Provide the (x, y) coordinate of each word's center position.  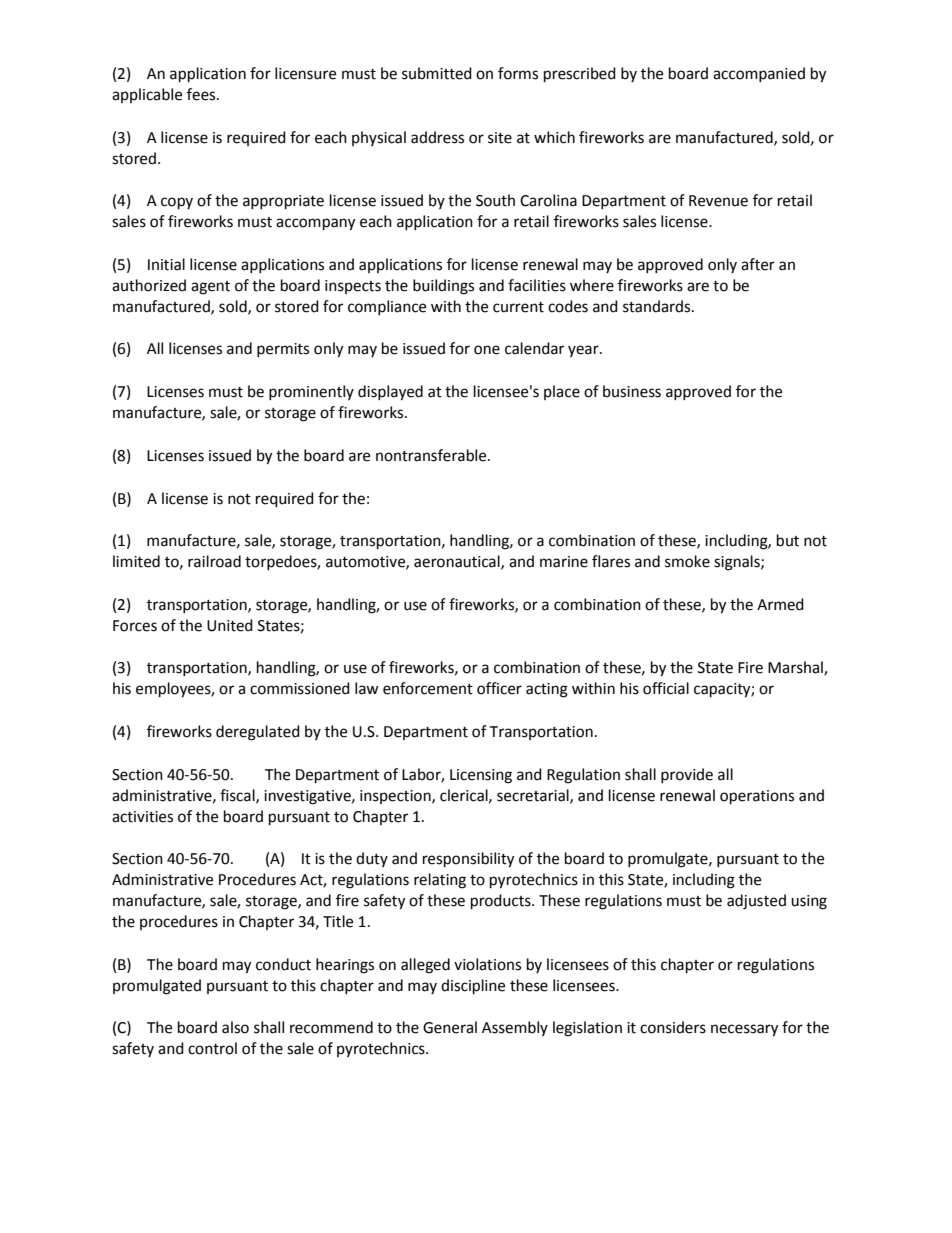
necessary (744, 1030)
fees (202, 94)
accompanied (759, 74)
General (450, 1027)
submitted (437, 73)
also (235, 1027)
